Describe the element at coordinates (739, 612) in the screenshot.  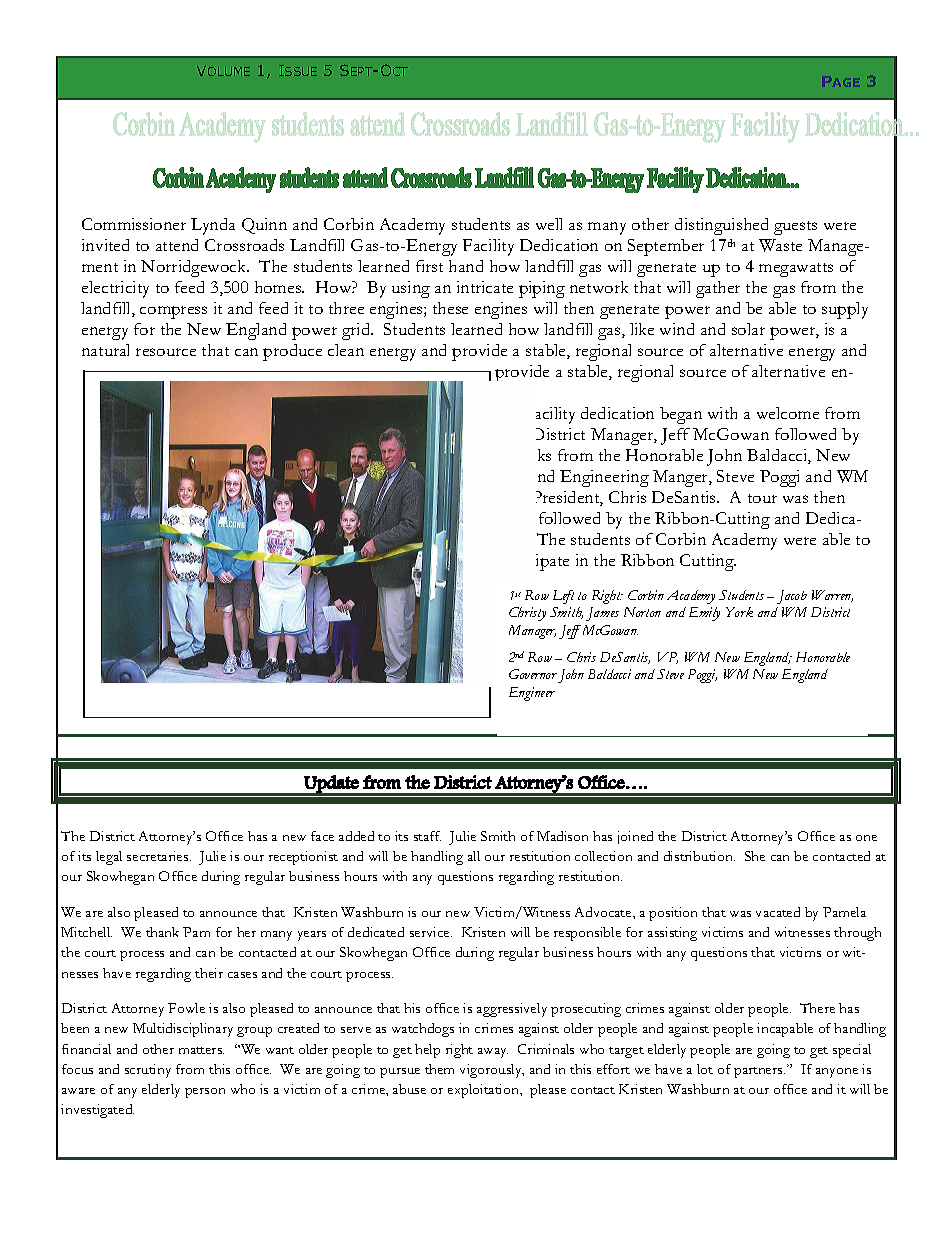
I see `York` at that location.
